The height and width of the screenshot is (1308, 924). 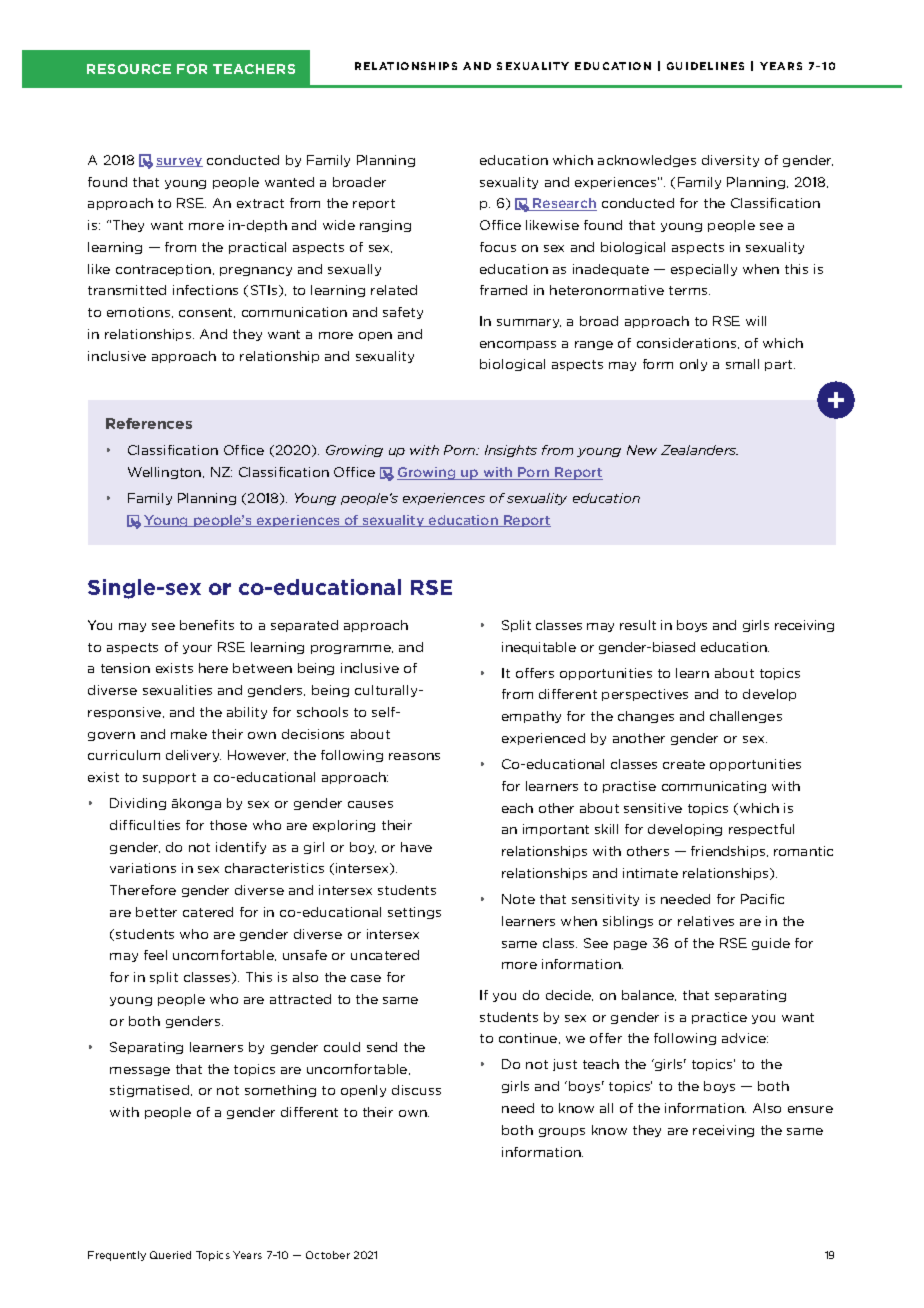 I want to click on challenges, so click(x=746, y=717).
